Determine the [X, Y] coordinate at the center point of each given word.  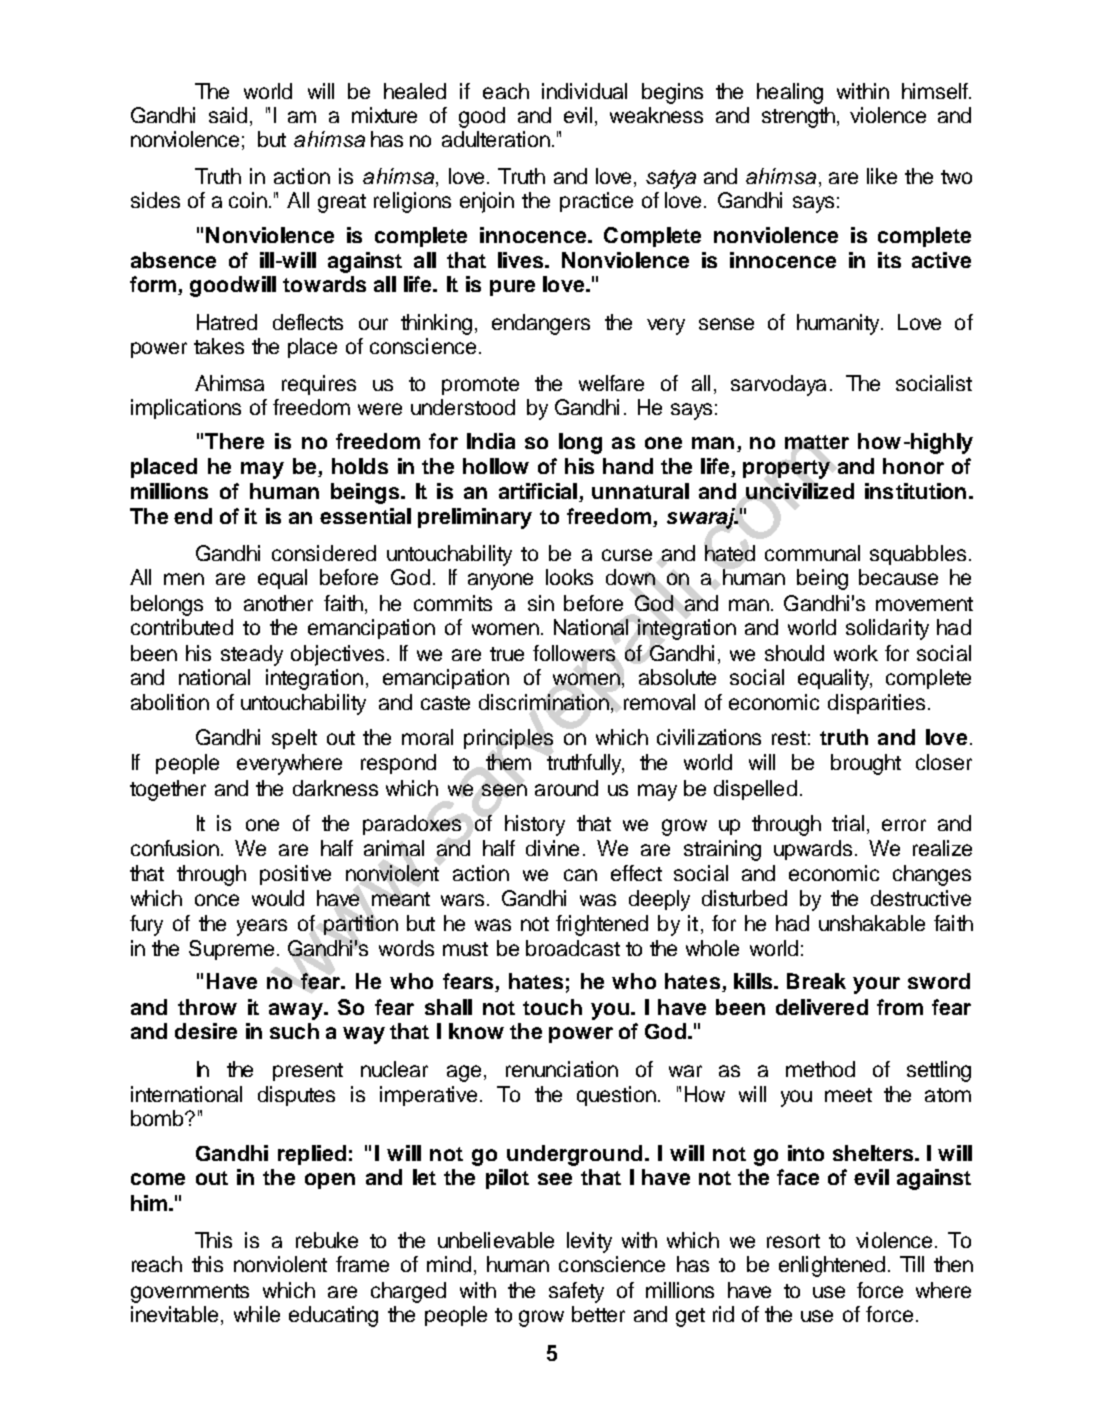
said [228, 115]
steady [252, 655]
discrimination [544, 702]
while [257, 1314]
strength [800, 117]
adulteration [496, 139]
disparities [876, 704]
